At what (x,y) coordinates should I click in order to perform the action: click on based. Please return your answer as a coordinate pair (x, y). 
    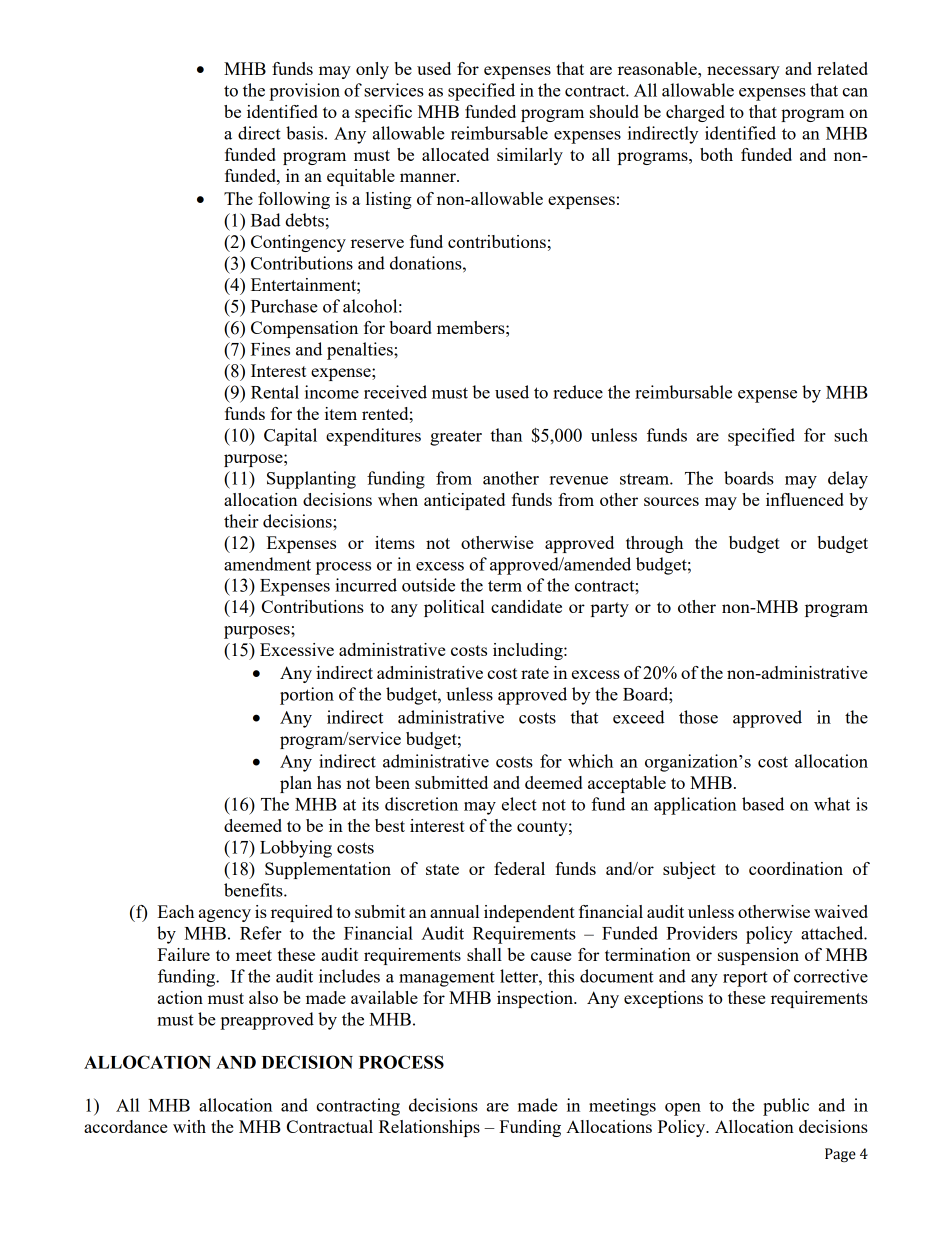
    Looking at the image, I should click on (763, 804).
